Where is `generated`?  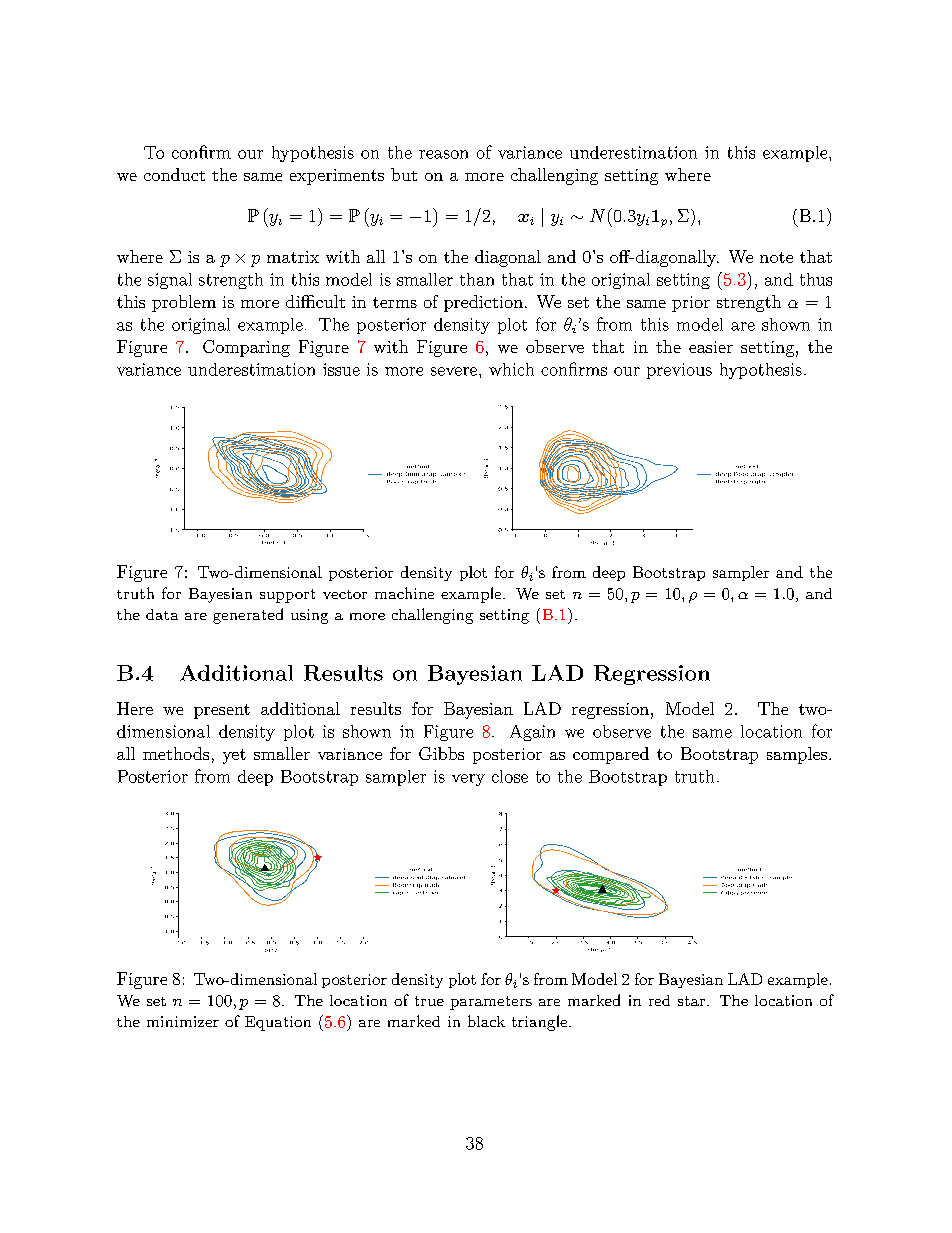
generated is located at coordinates (248, 616).
